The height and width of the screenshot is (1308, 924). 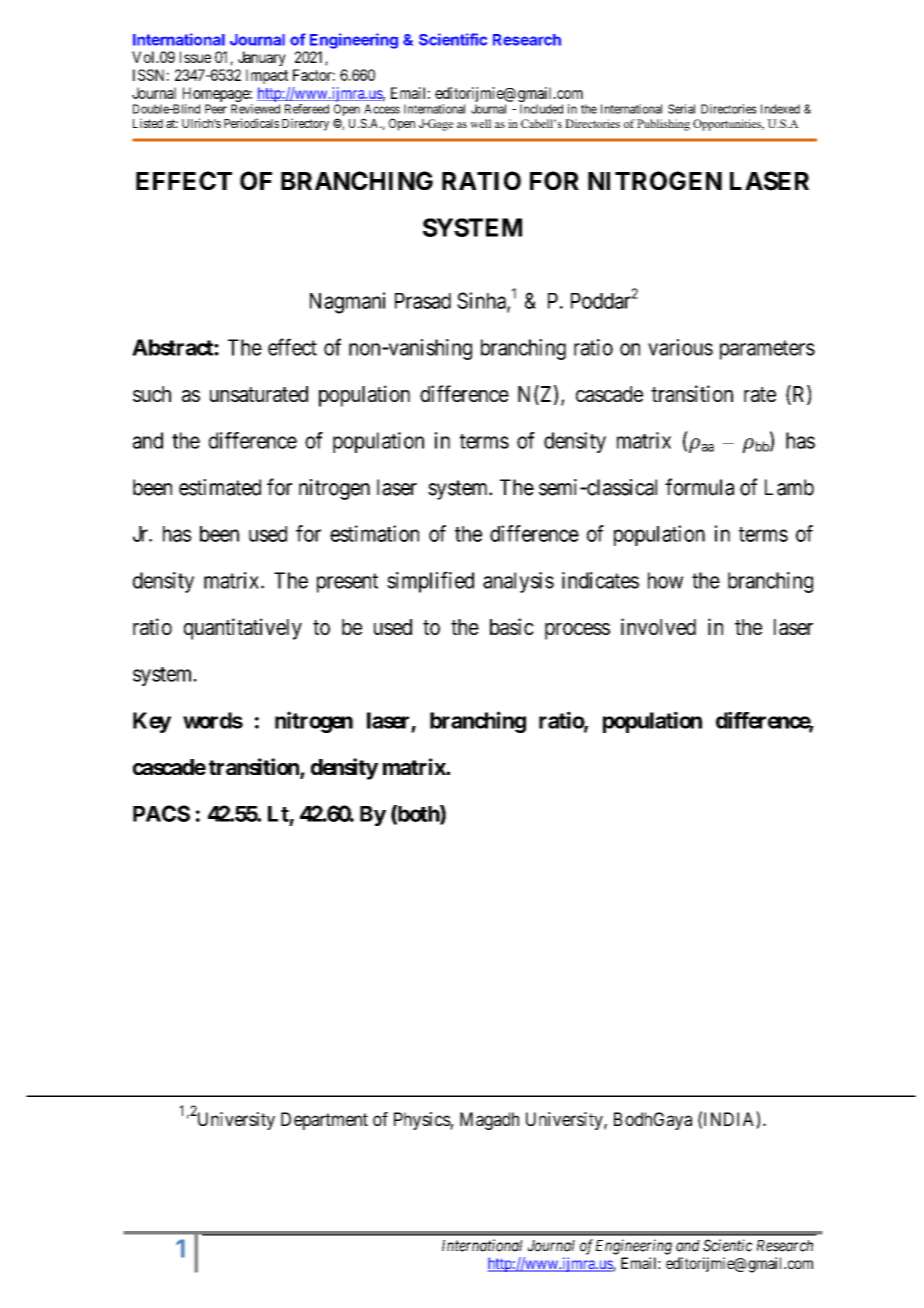 What do you see at coordinates (324, 1121) in the screenshot?
I see `Department` at bounding box center [324, 1121].
